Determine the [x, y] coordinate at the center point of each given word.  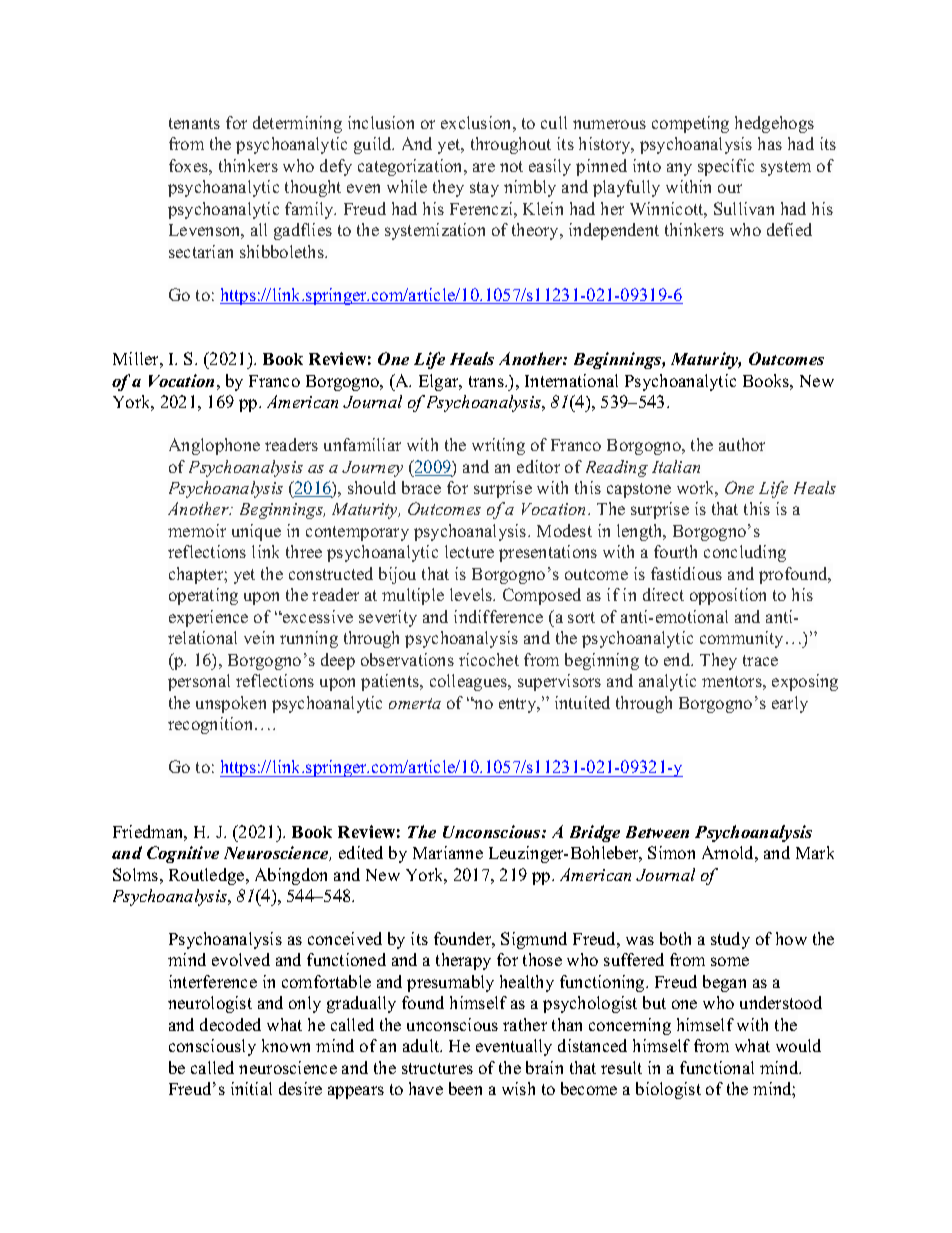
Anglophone [214, 446]
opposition [728, 596]
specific [726, 167]
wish [518, 1088]
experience [208, 618]
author [742, 444]
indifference [498, 616]
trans [487, 381]
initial [251, 1088]
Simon [671, 852]
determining [297, 124]
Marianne [448, 852]
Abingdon [291, 876]
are [484, 167]
